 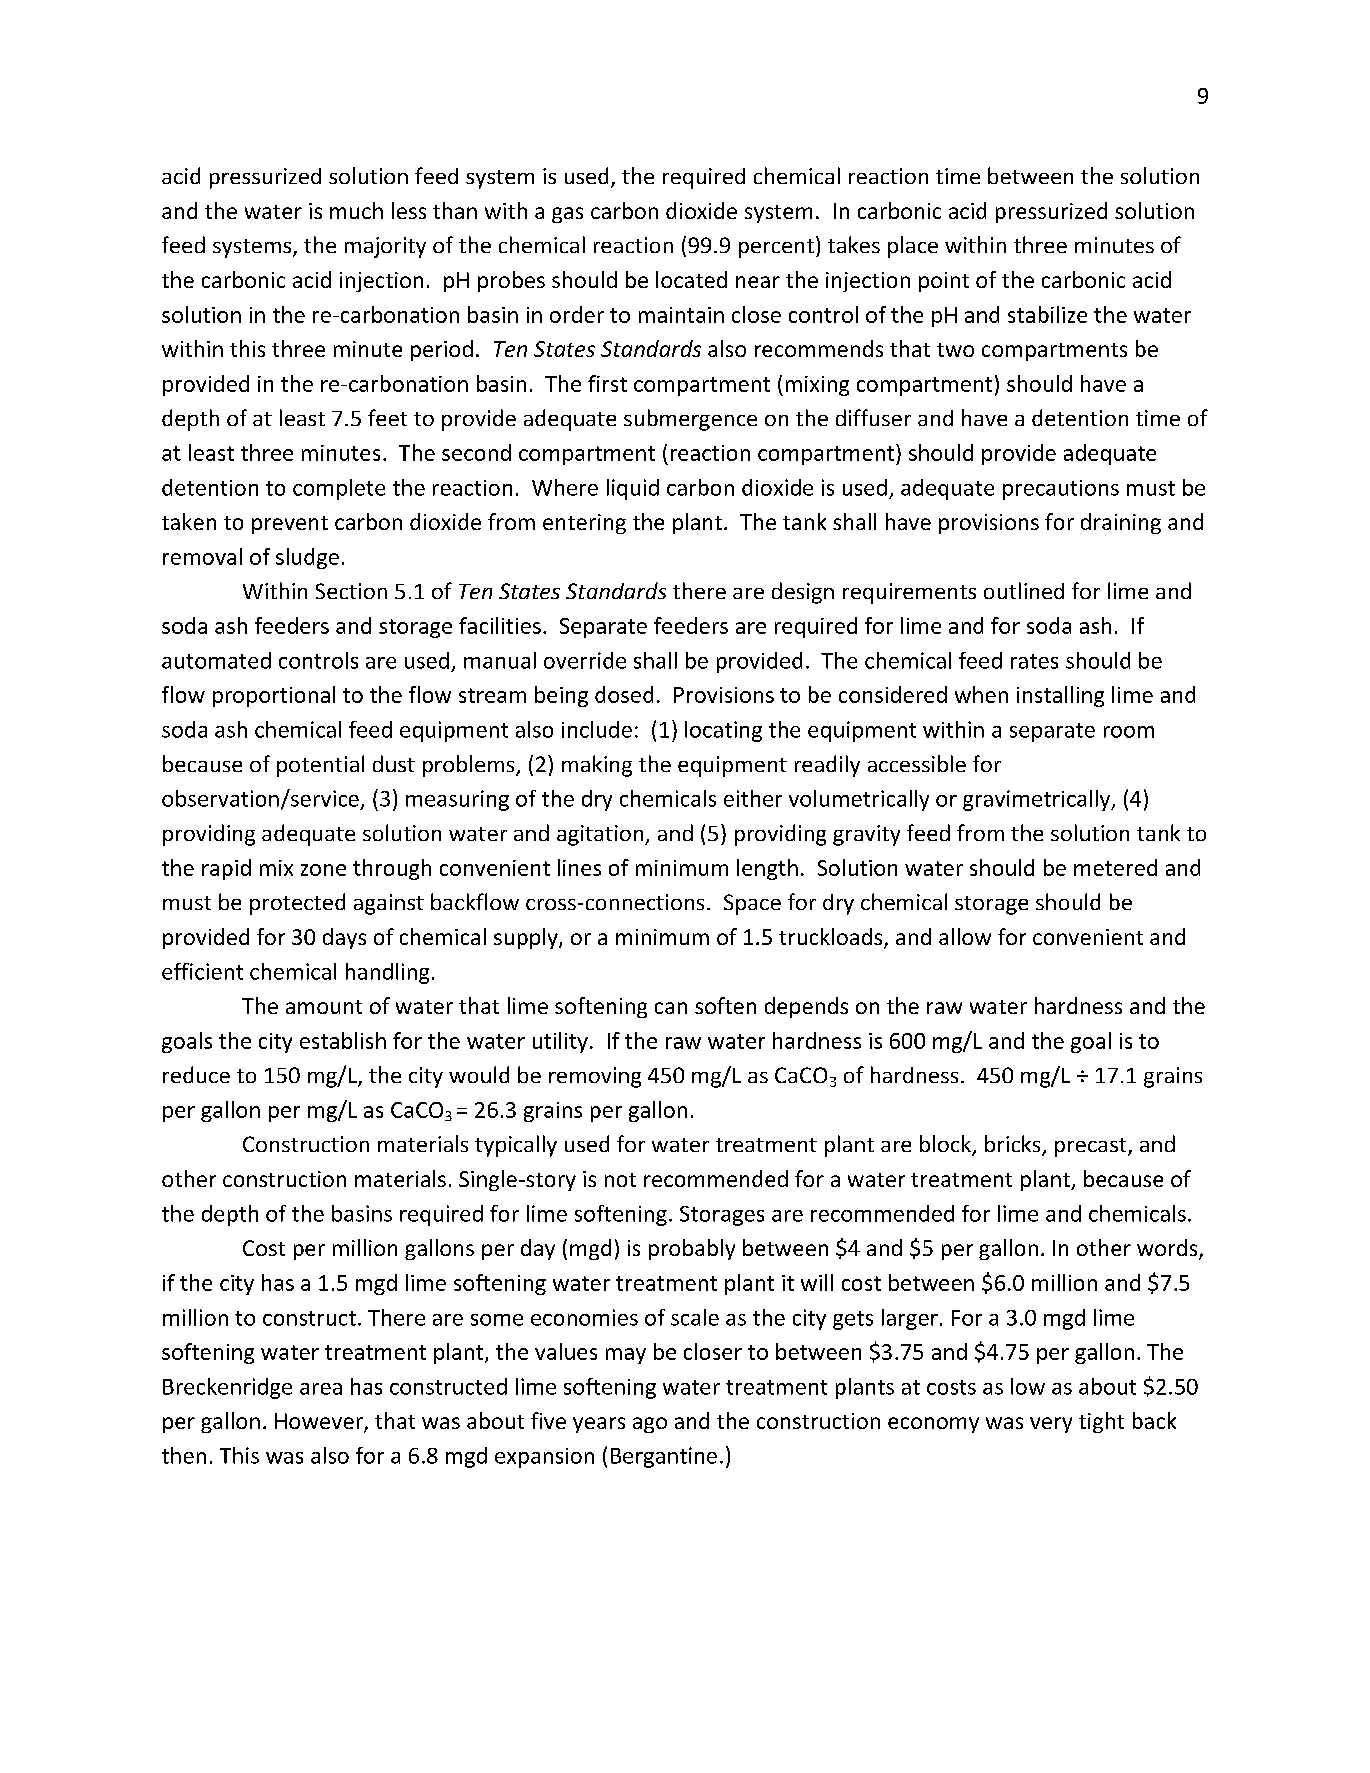 I want to click on stabilize, so click(x=1047, y=314).
